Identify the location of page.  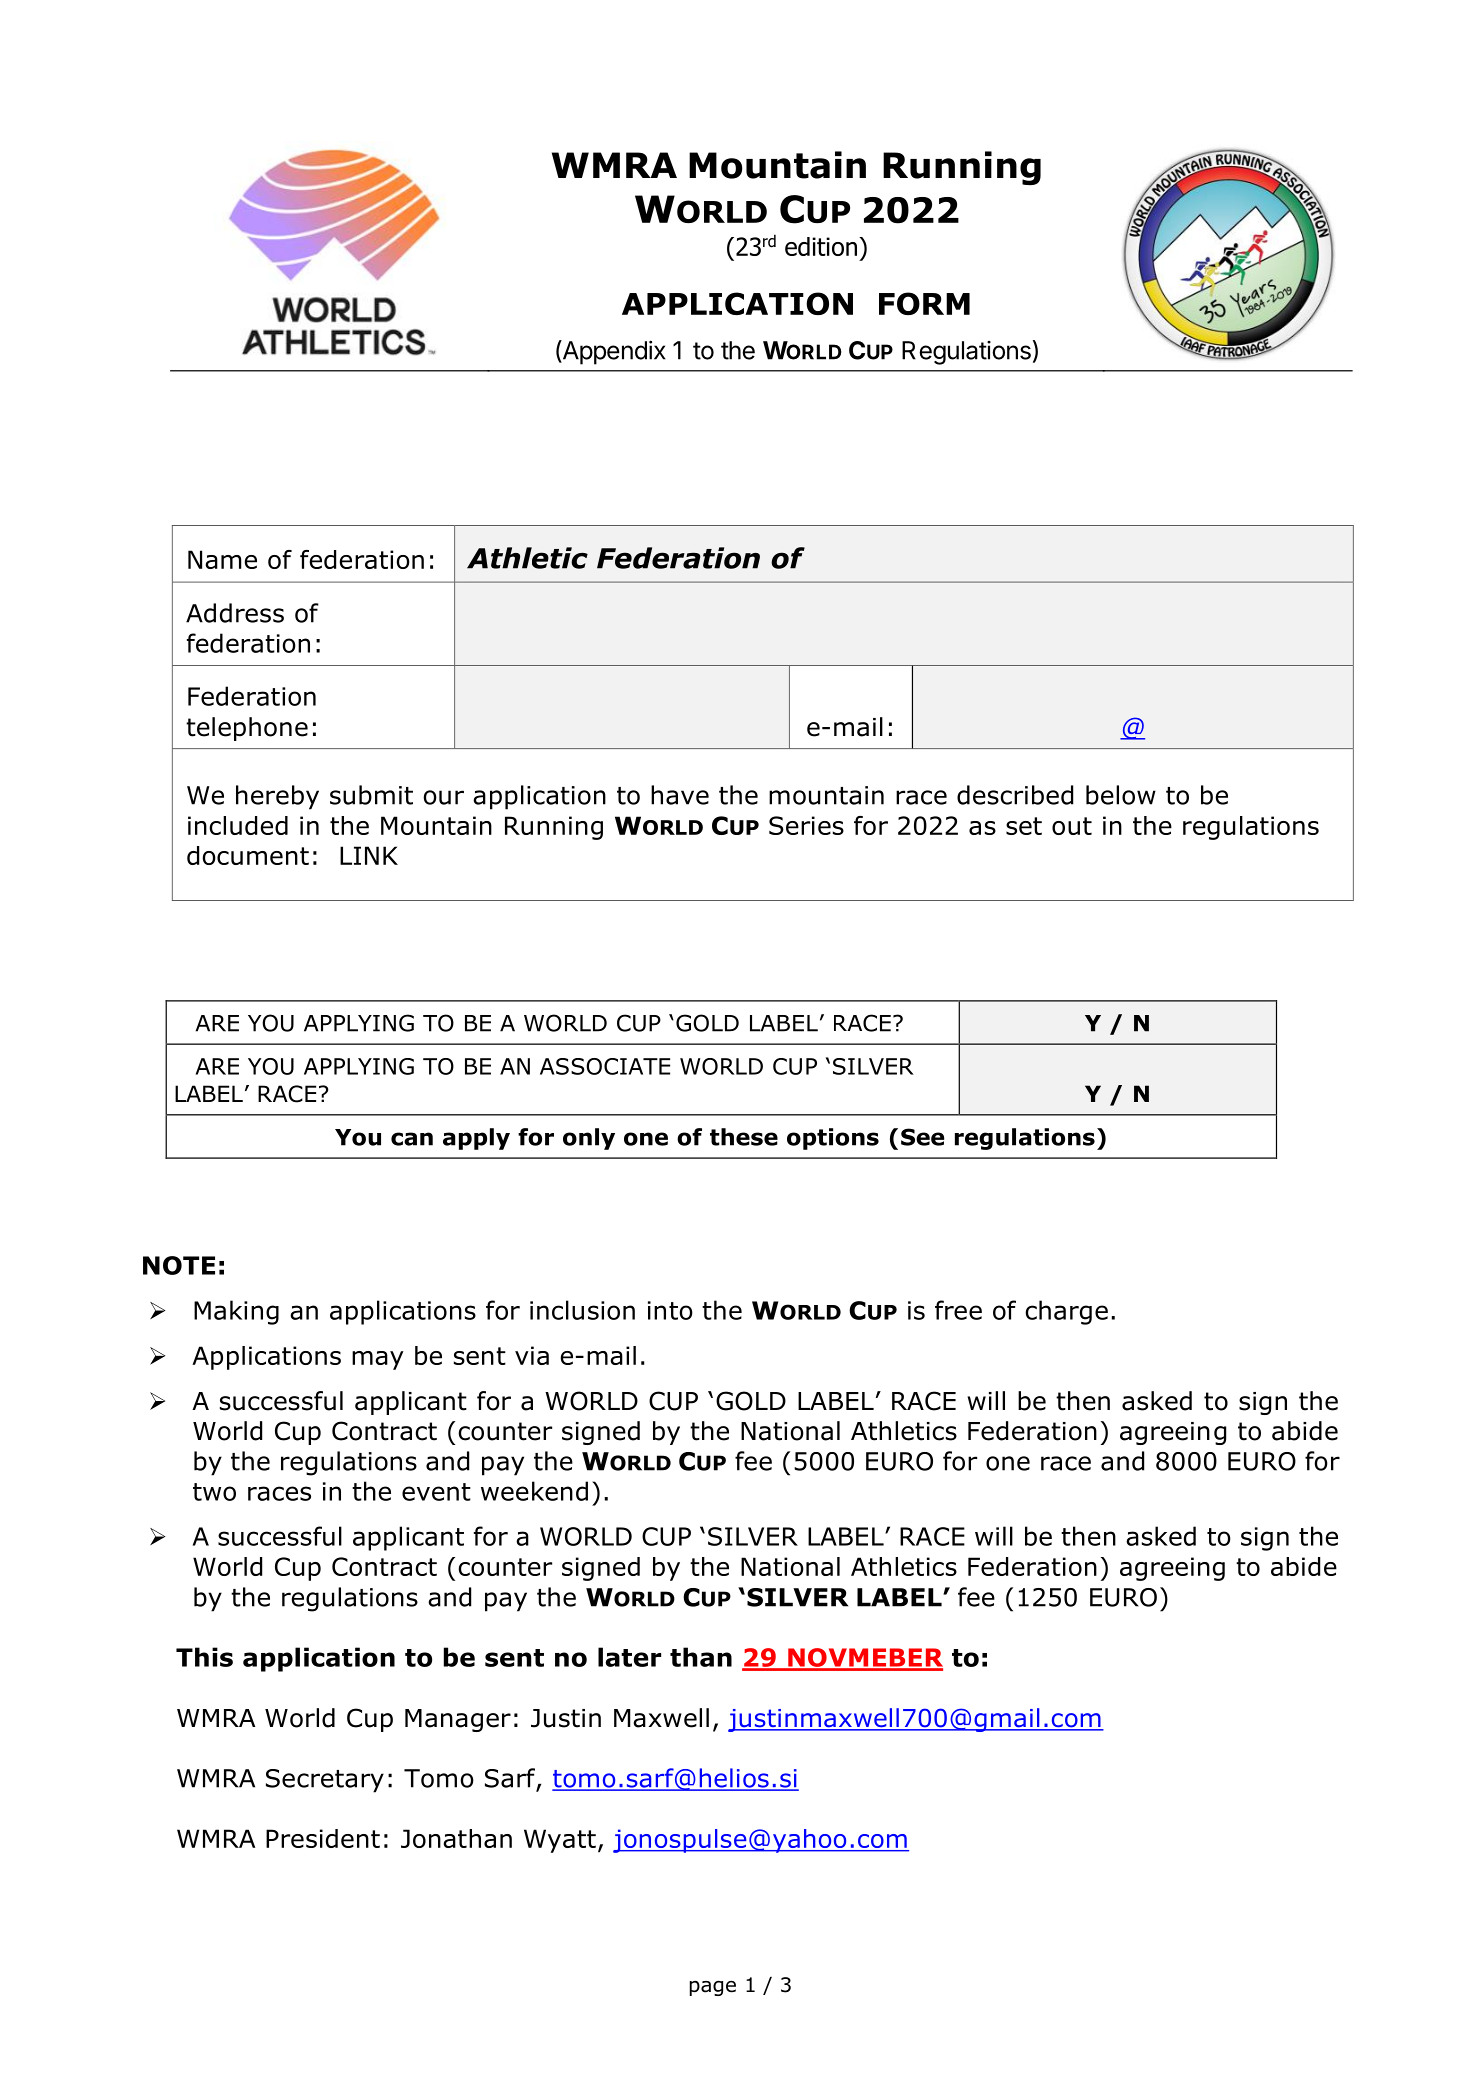
(713, 1988).
